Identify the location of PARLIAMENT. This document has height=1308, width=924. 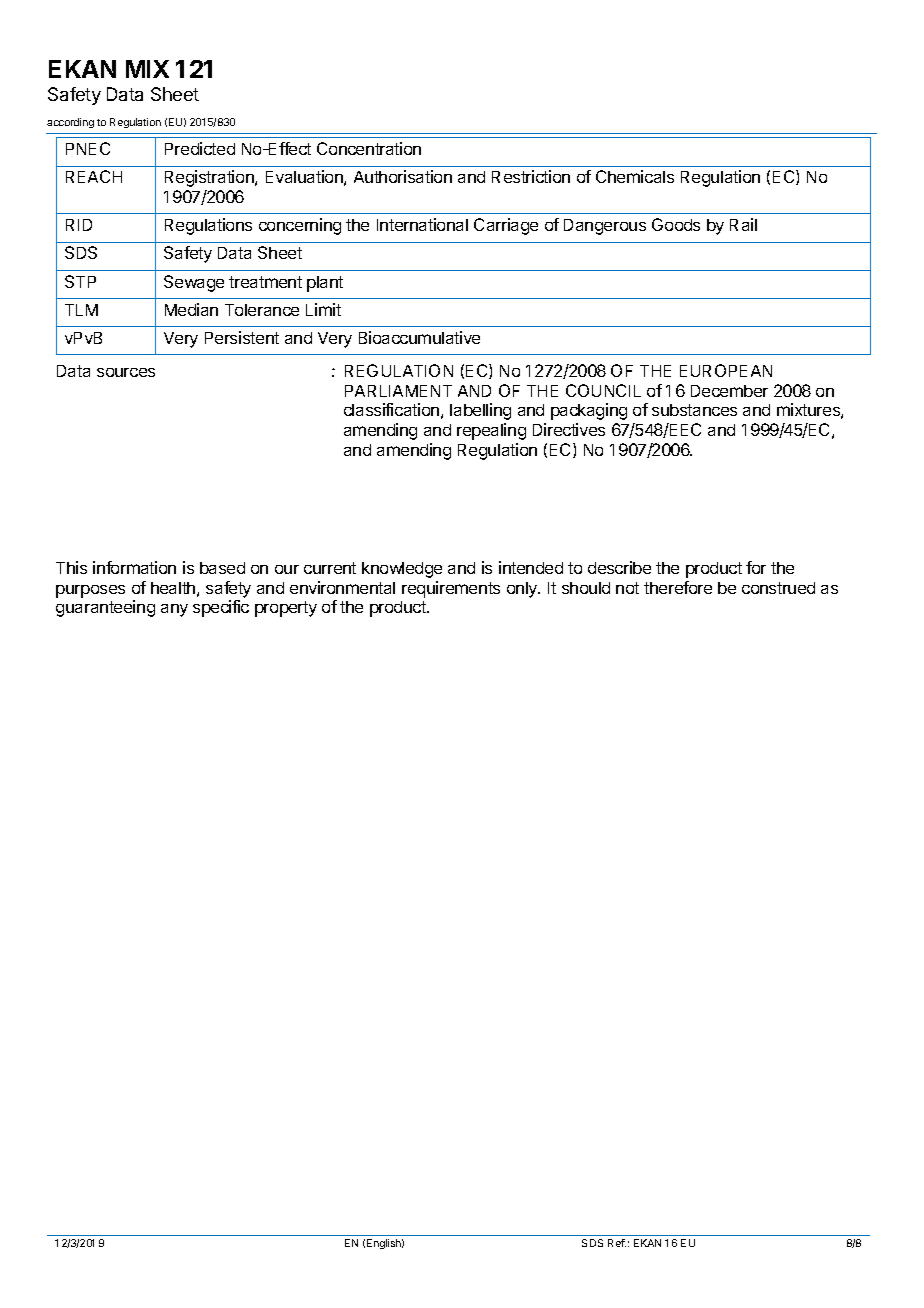
(398, 391).
